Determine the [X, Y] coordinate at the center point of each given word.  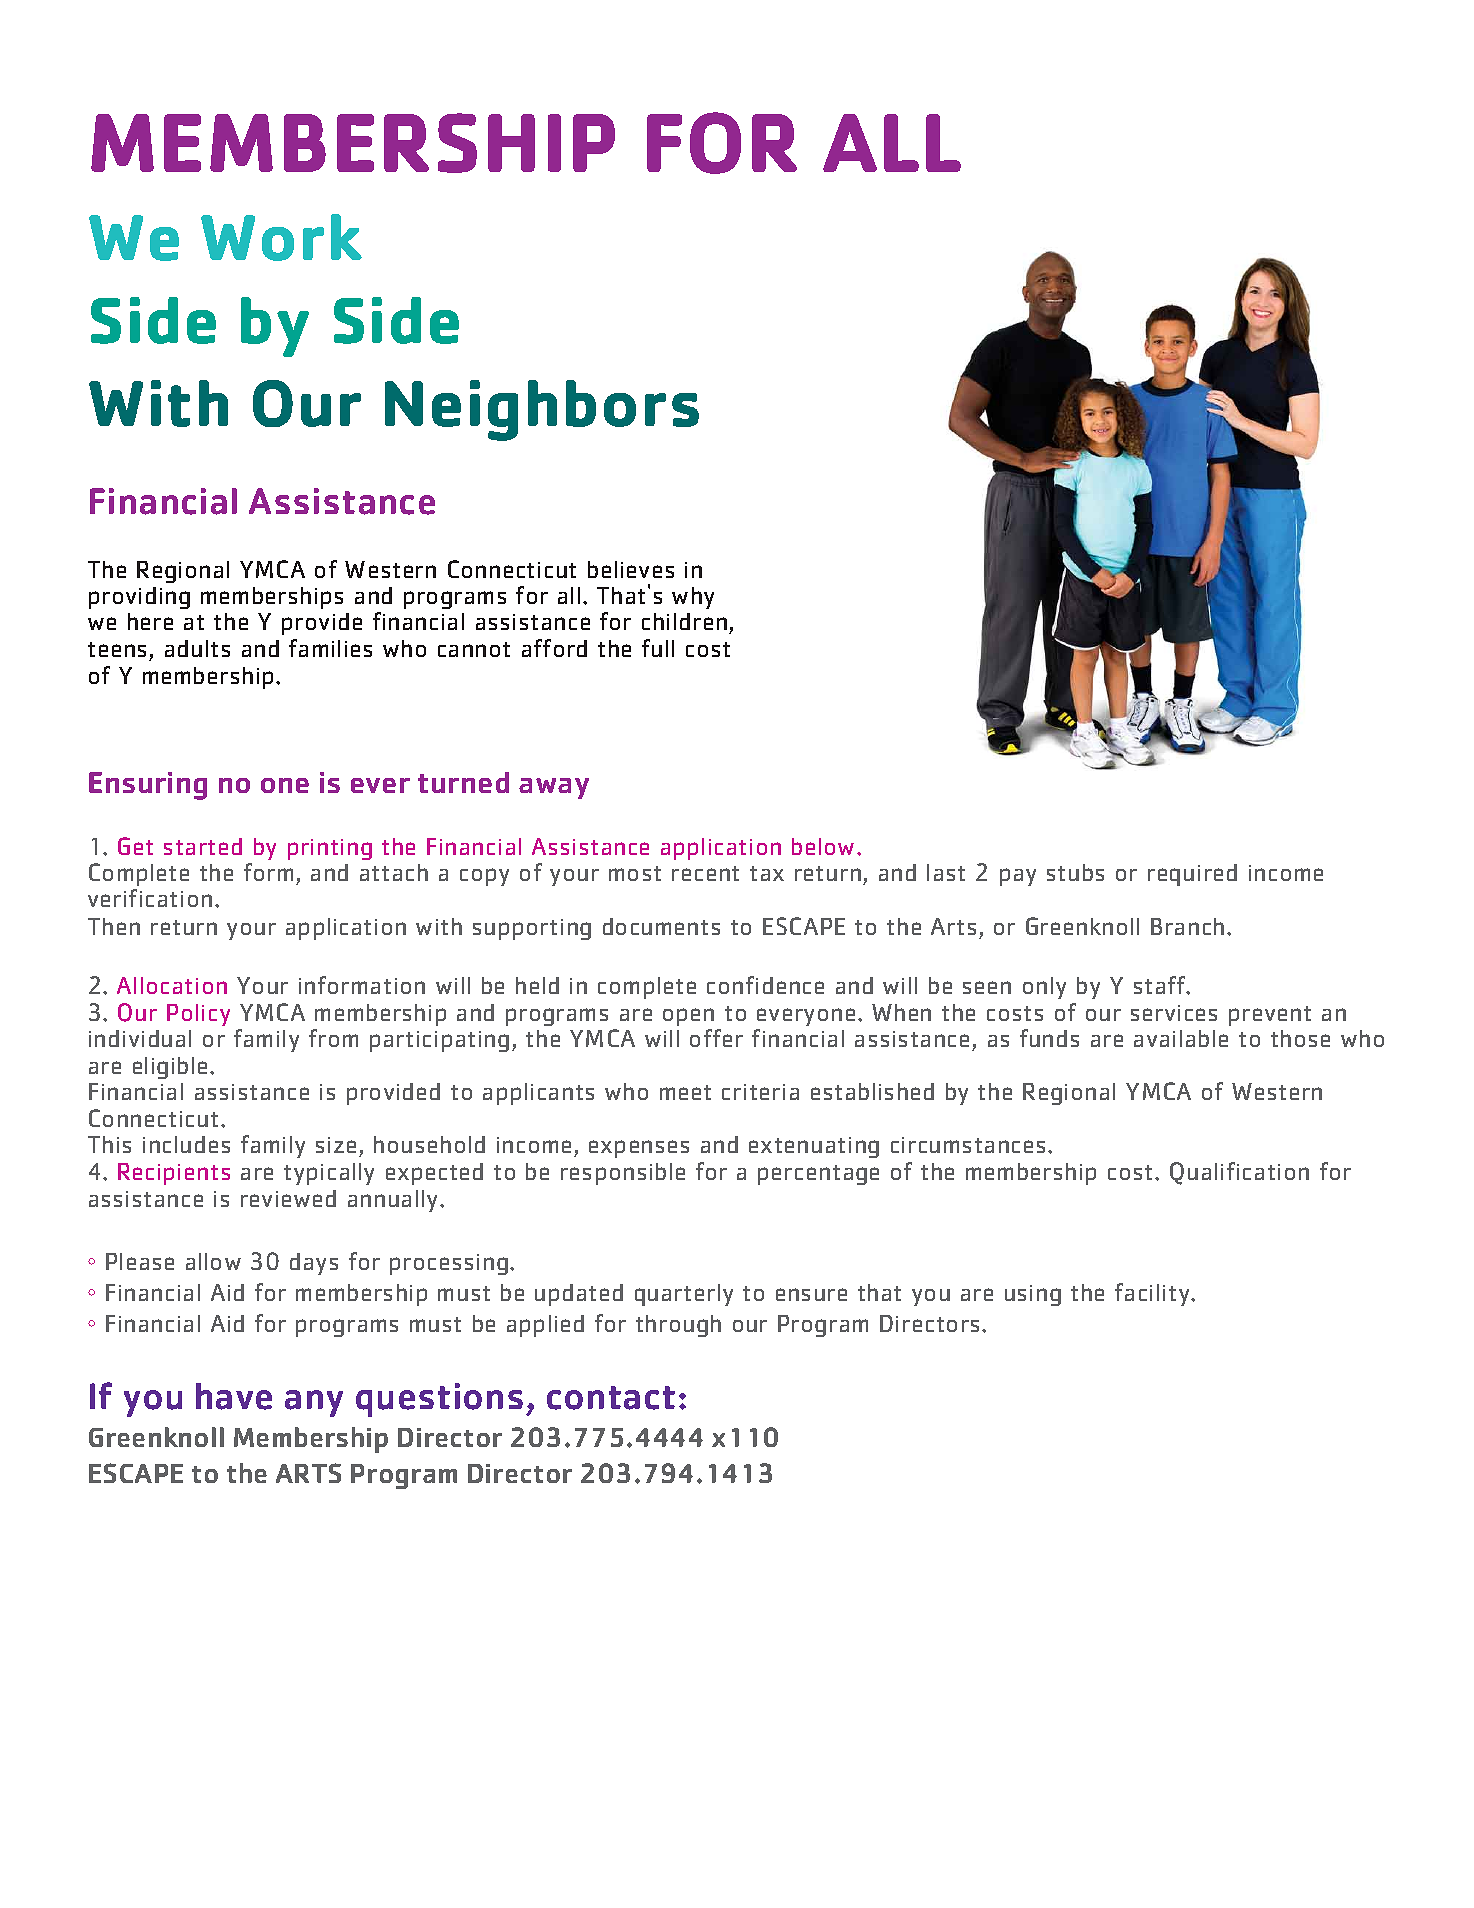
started [203, 846]
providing [139, 598]
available [1181, 1038]
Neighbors [542, 410]
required [1192, 875]
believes [631, 569]
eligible [172, 1068]
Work [281, 237]
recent [705, 873]
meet [685, 1092]
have [234, 1396]
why [693, 598]
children [684, 621]
